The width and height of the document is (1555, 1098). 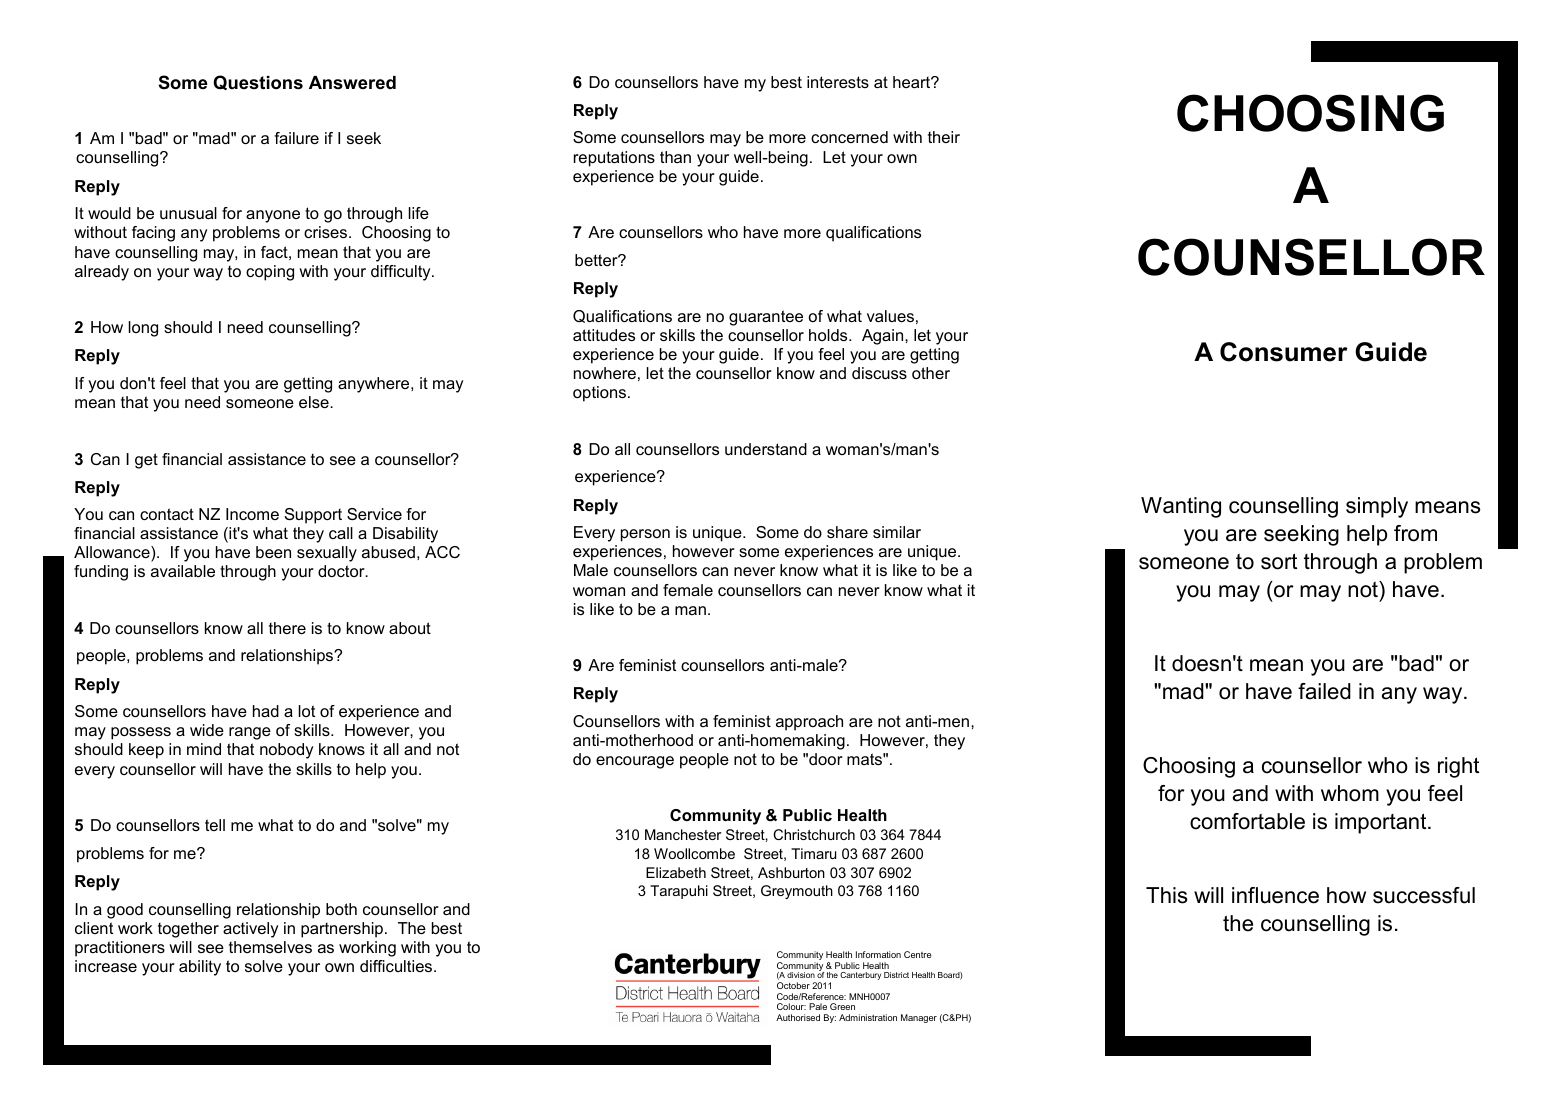 I want to click on themselves, so click(x=270, y=947).
